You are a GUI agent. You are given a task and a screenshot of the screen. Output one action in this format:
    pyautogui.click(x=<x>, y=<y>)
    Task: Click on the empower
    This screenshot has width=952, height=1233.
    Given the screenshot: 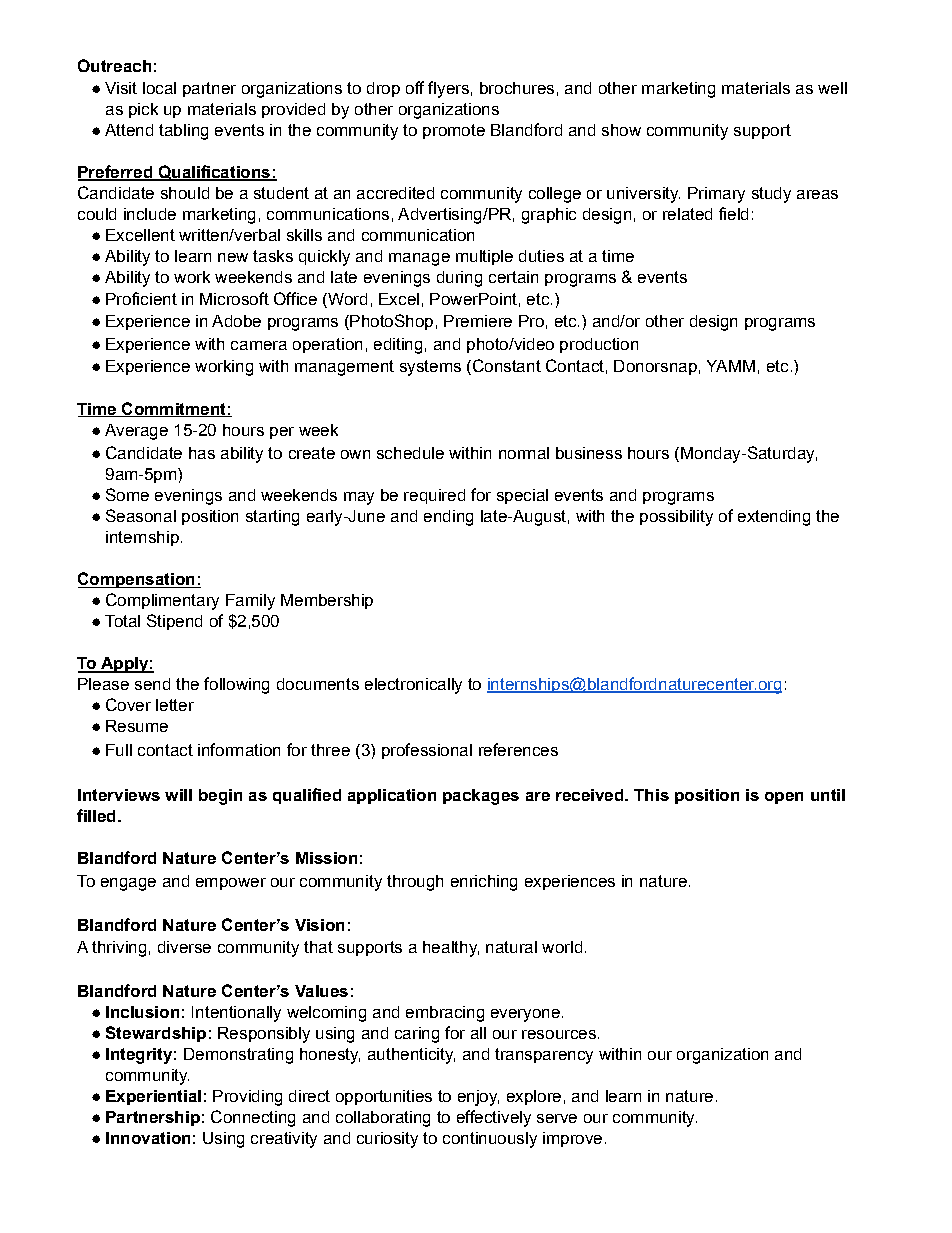 What is the action you would take?
    pyautogui.click(x=231, y=884)
